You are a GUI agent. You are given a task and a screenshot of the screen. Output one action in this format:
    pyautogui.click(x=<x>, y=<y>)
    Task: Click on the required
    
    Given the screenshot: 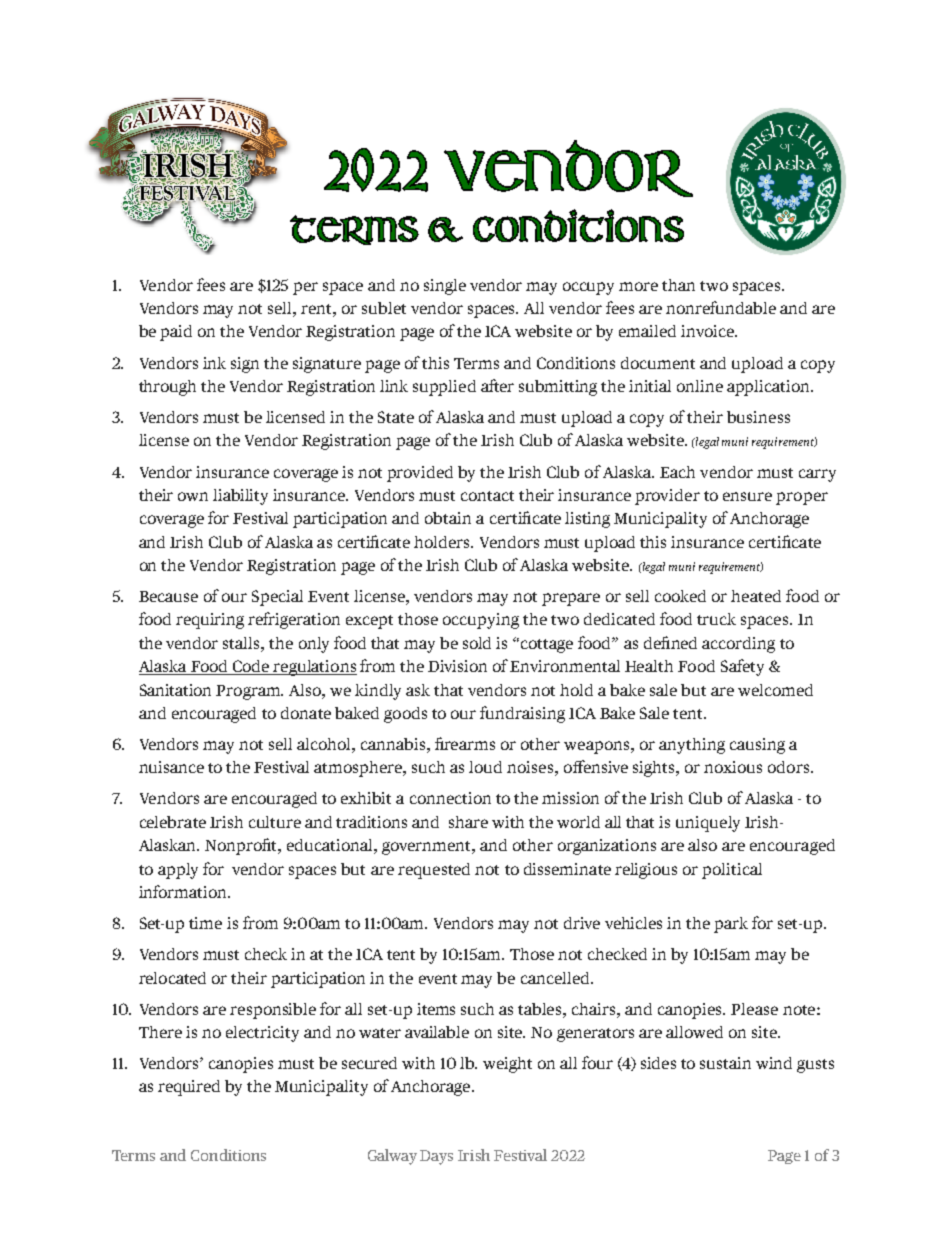 What is the action you would take?
    pyautogui.click(x=189, y=1088)
